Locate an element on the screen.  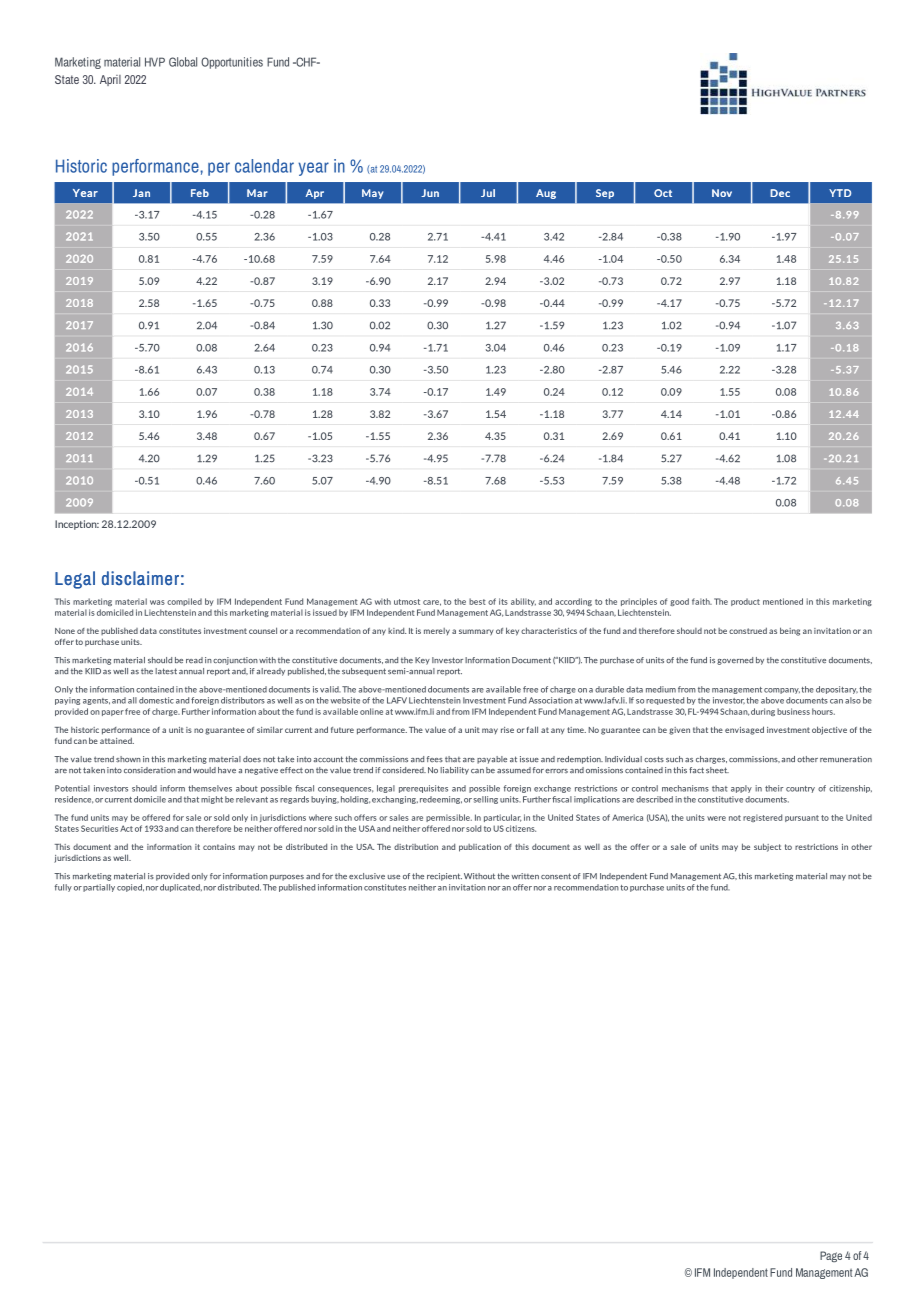
best is located at coordinates (477, 601).
